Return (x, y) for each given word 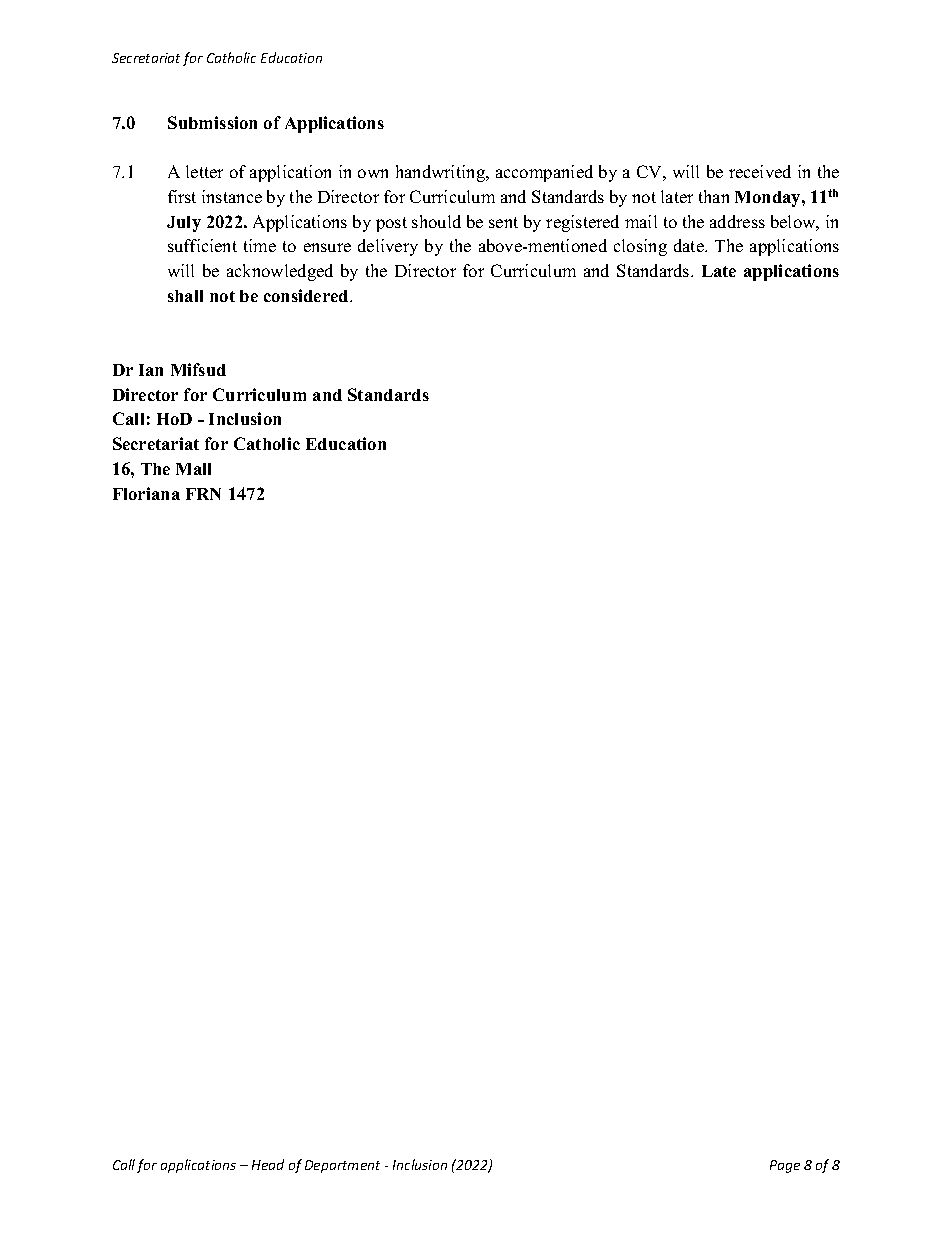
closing (640, 247)
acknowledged (280, 272)
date (690, 245)
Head (268, 1164)
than (714, 196)
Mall (193, 469)
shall (185, 296)
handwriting (441, 173)
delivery (388, 247)
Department (342, 1166)
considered (307, 295)
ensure (327, 247)
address (737, 221)
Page (785, 1166)
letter (204, 171)
